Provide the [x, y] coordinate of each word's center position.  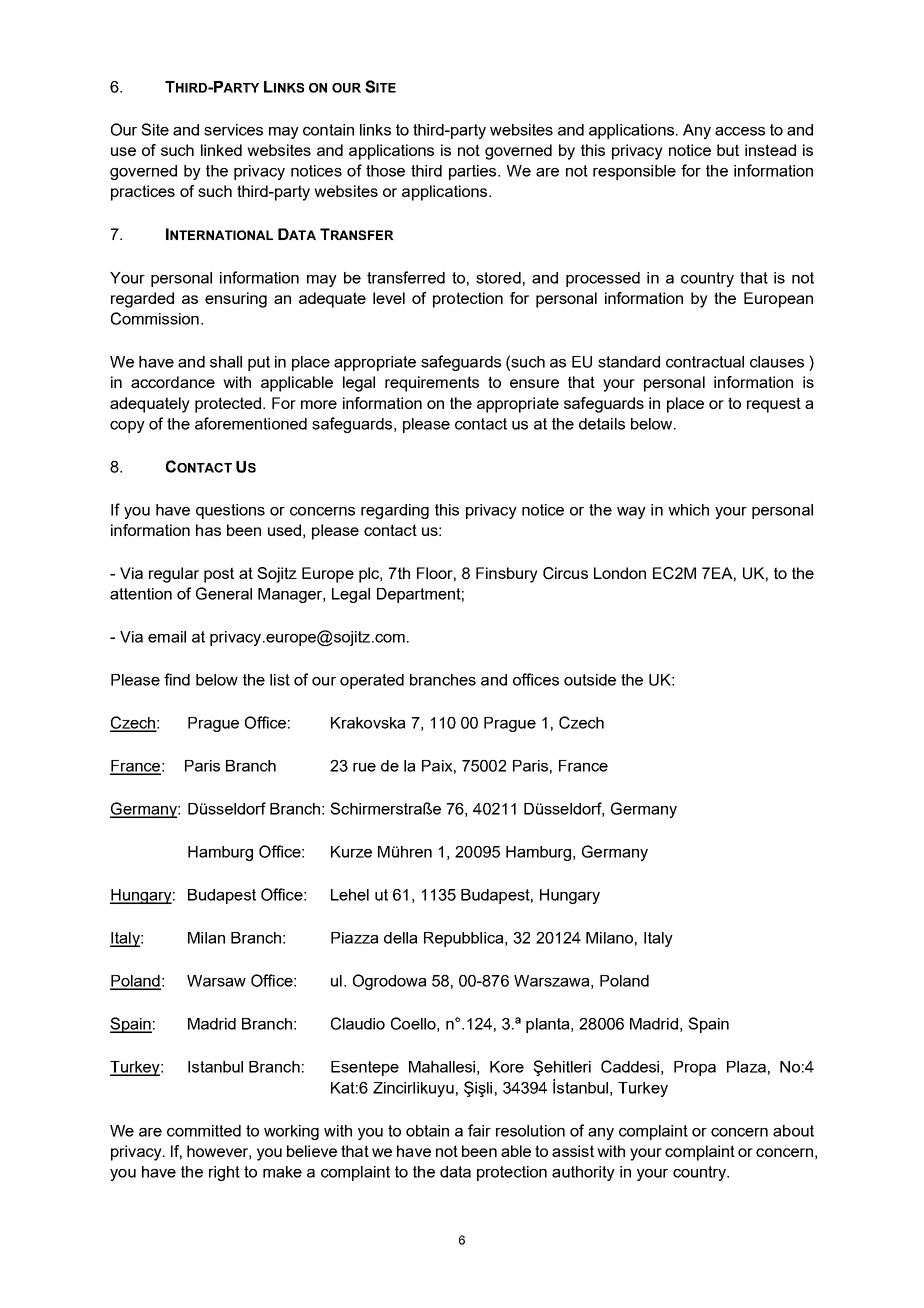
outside [590, 680]
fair [479, 1130]
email [167, 637]
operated [372, 681]
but [728, 150]
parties [474, 172]
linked [221, 150]
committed [204, 1131]
